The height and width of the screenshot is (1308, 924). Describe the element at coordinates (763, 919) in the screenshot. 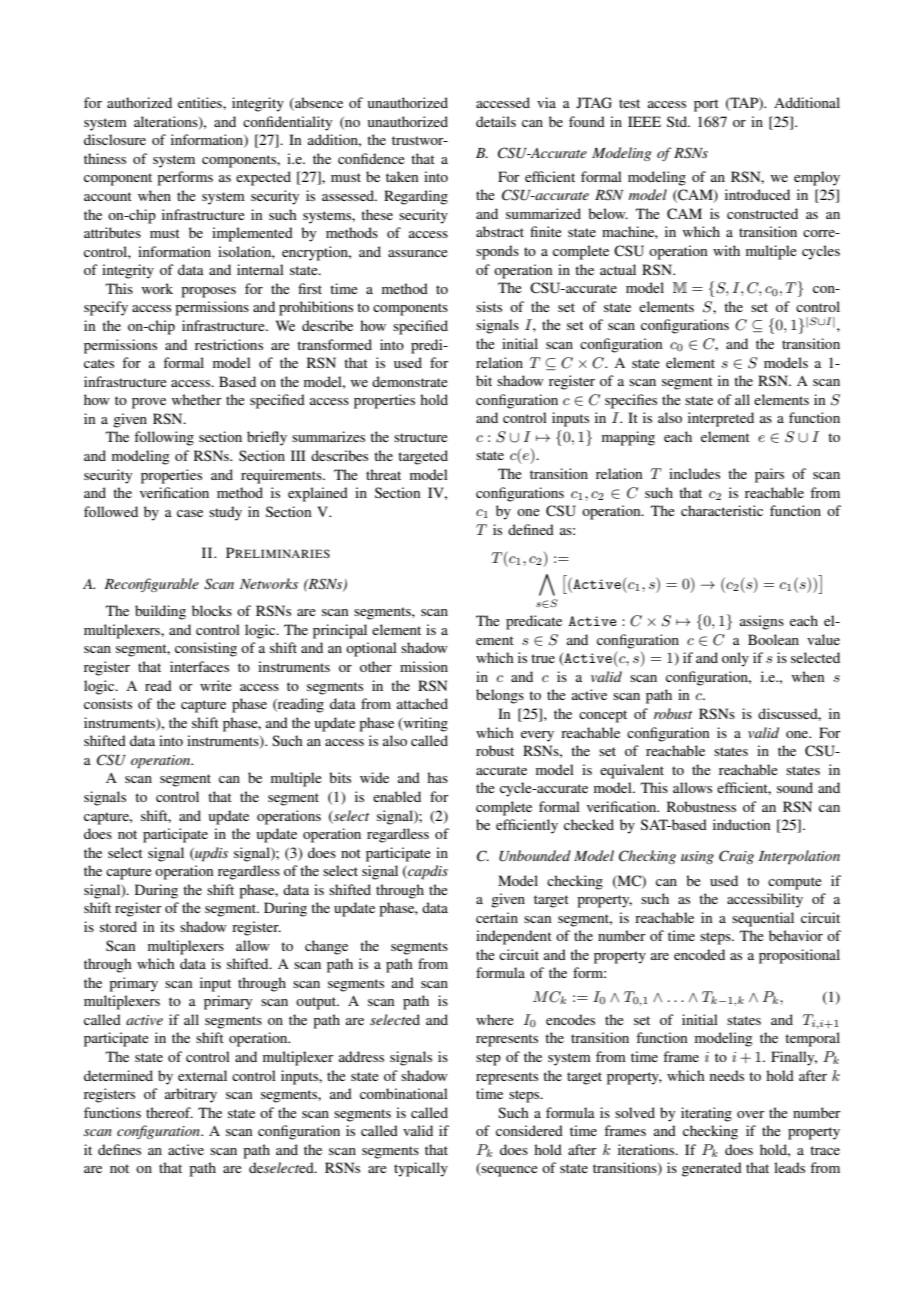

I see `sequential` at that location.
